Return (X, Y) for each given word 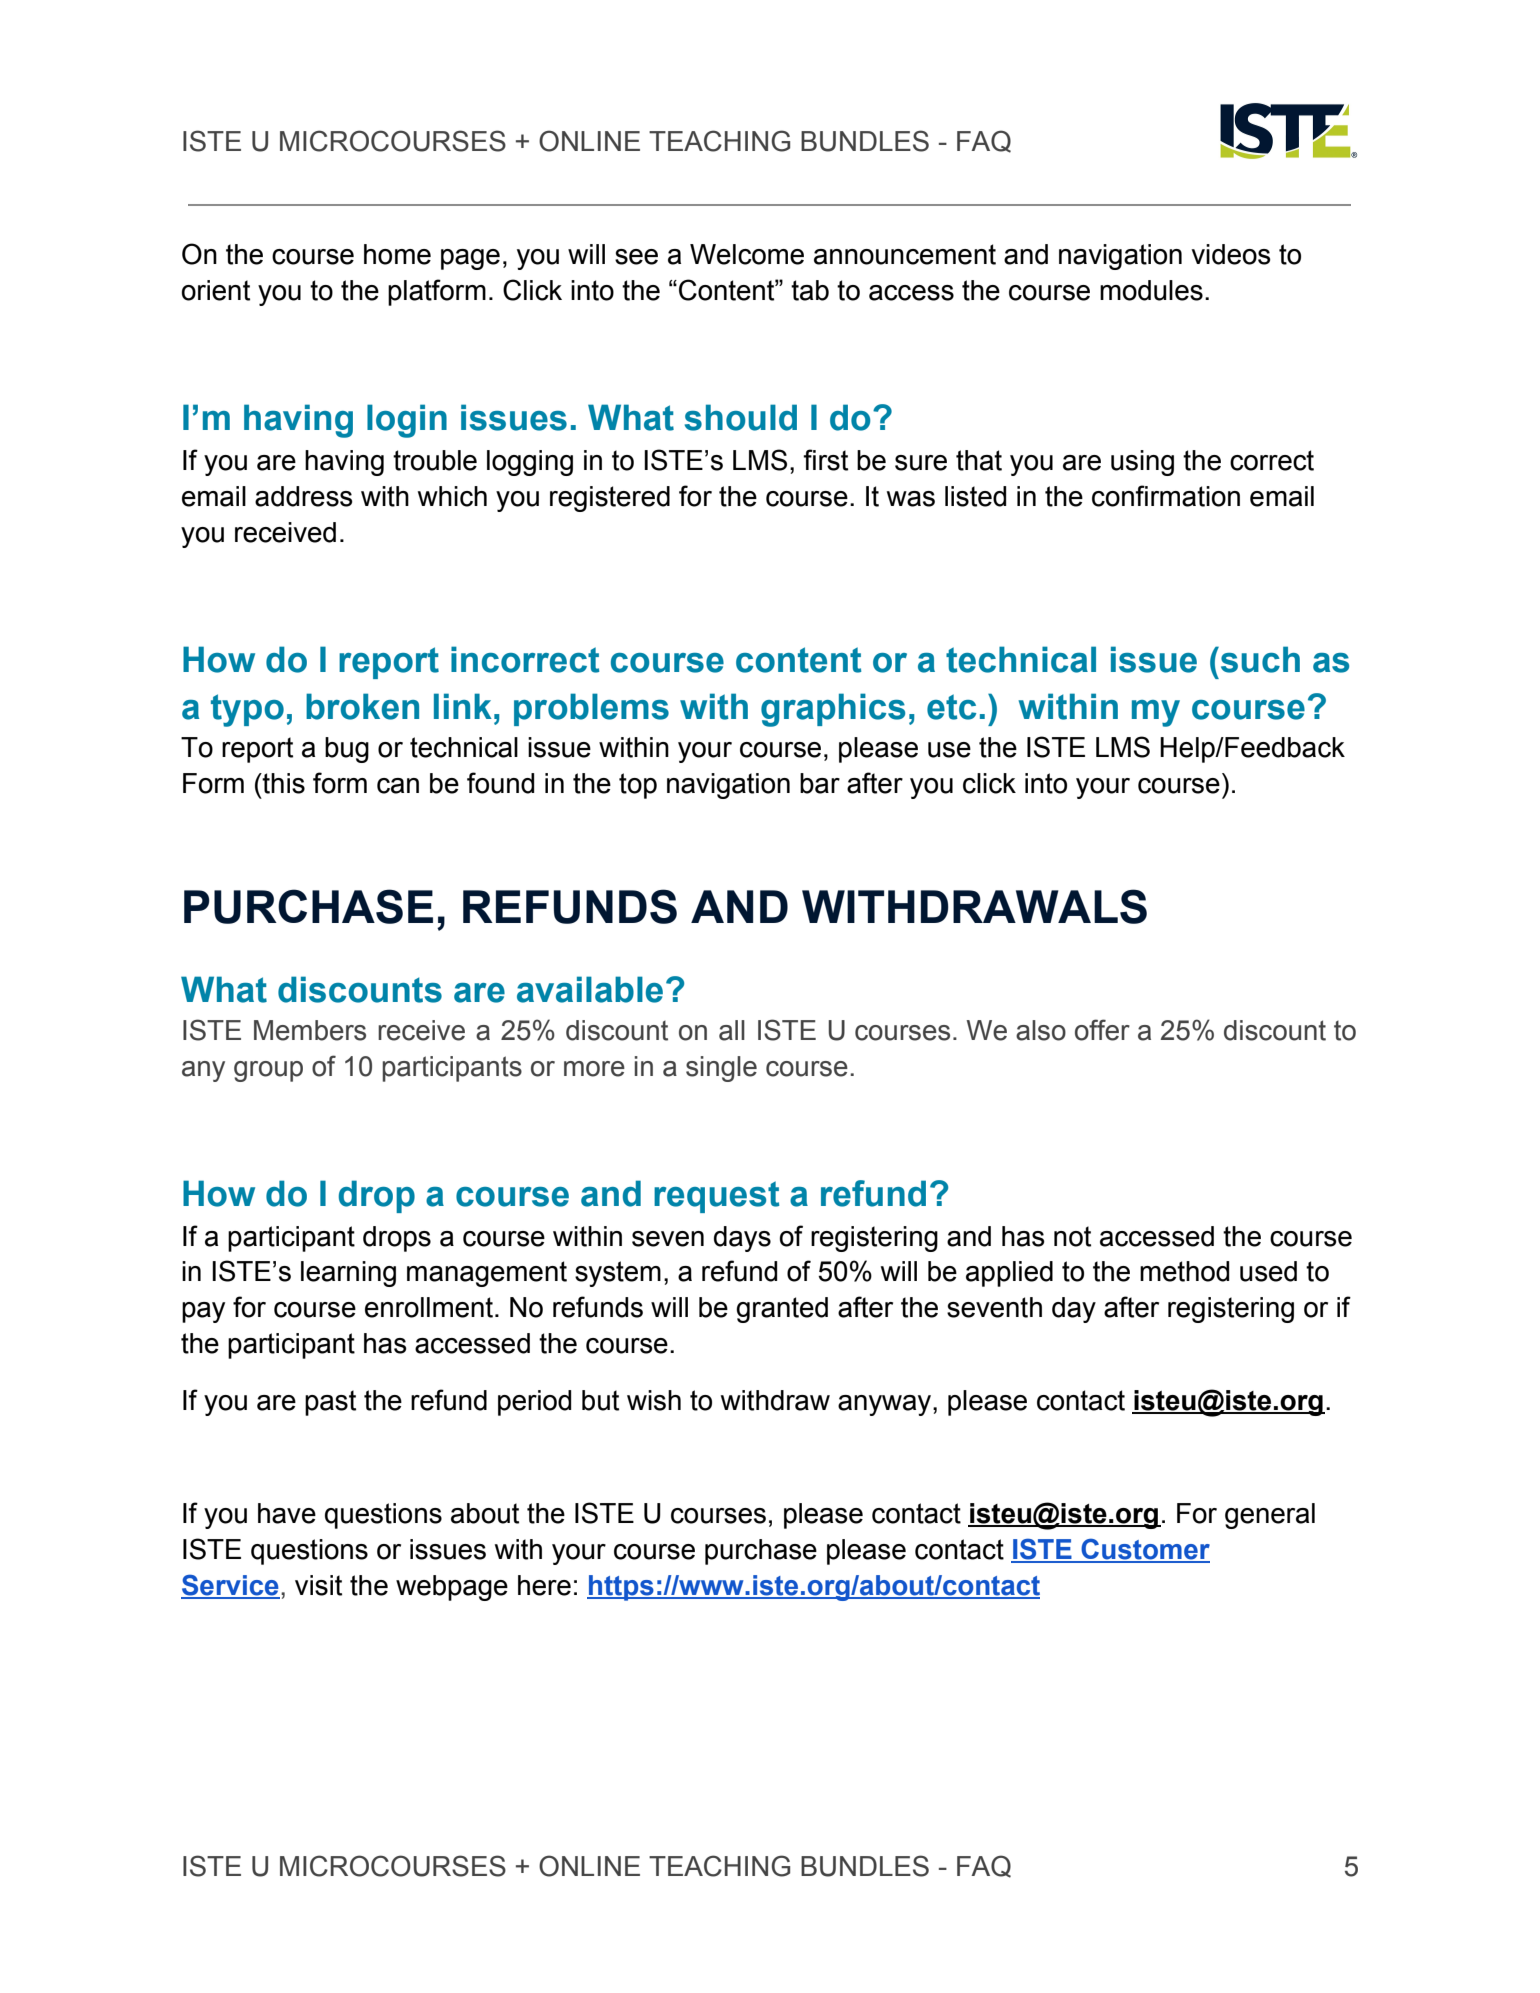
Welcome (747, 254)
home (397, 254)
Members (310, 1030)
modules (1151, 290)
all (732, 1030)
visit (318, 1585)
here (544, 1585)
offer (1102, 1030)
